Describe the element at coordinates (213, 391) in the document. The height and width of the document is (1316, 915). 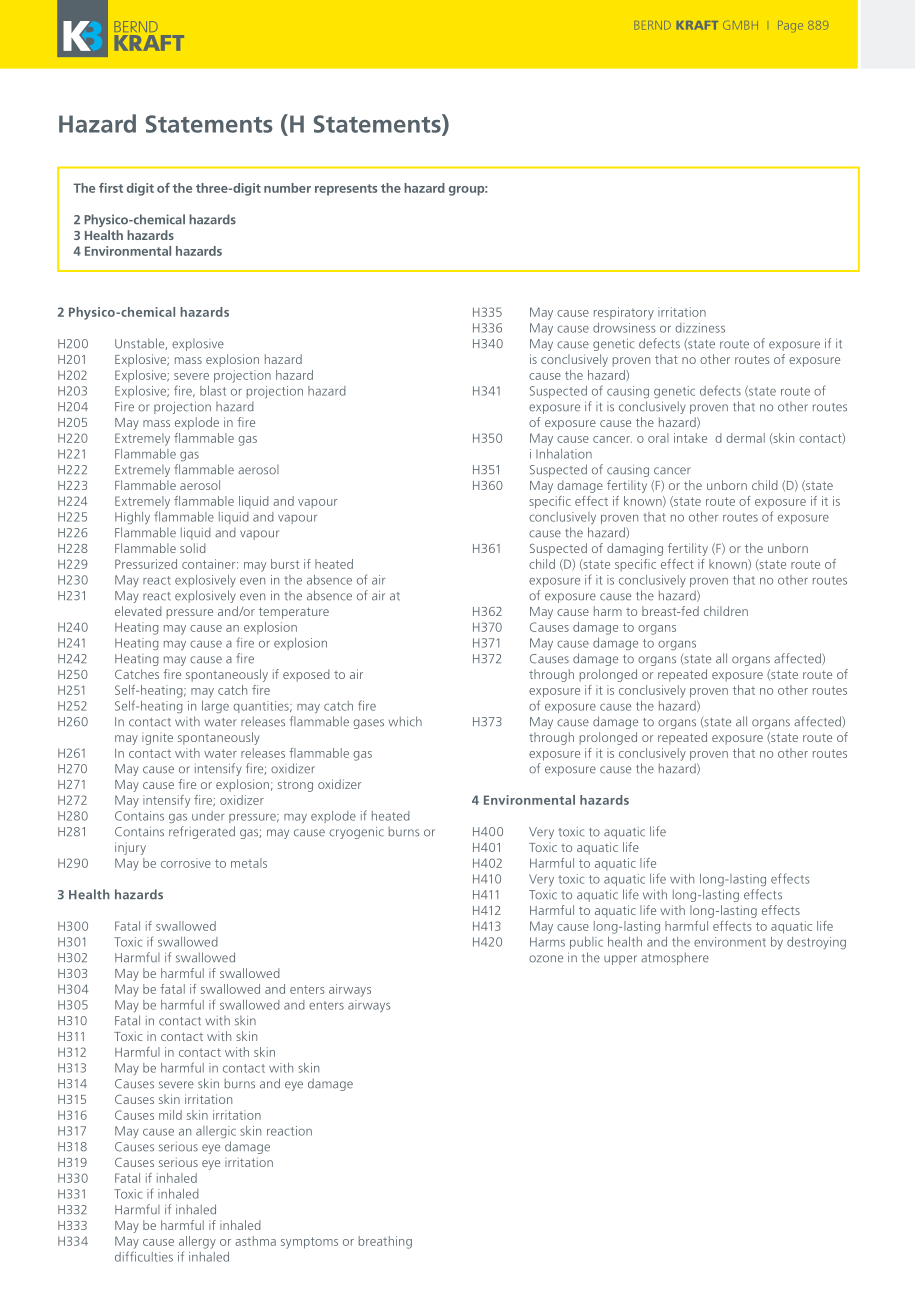
I see `blast` at that location.
